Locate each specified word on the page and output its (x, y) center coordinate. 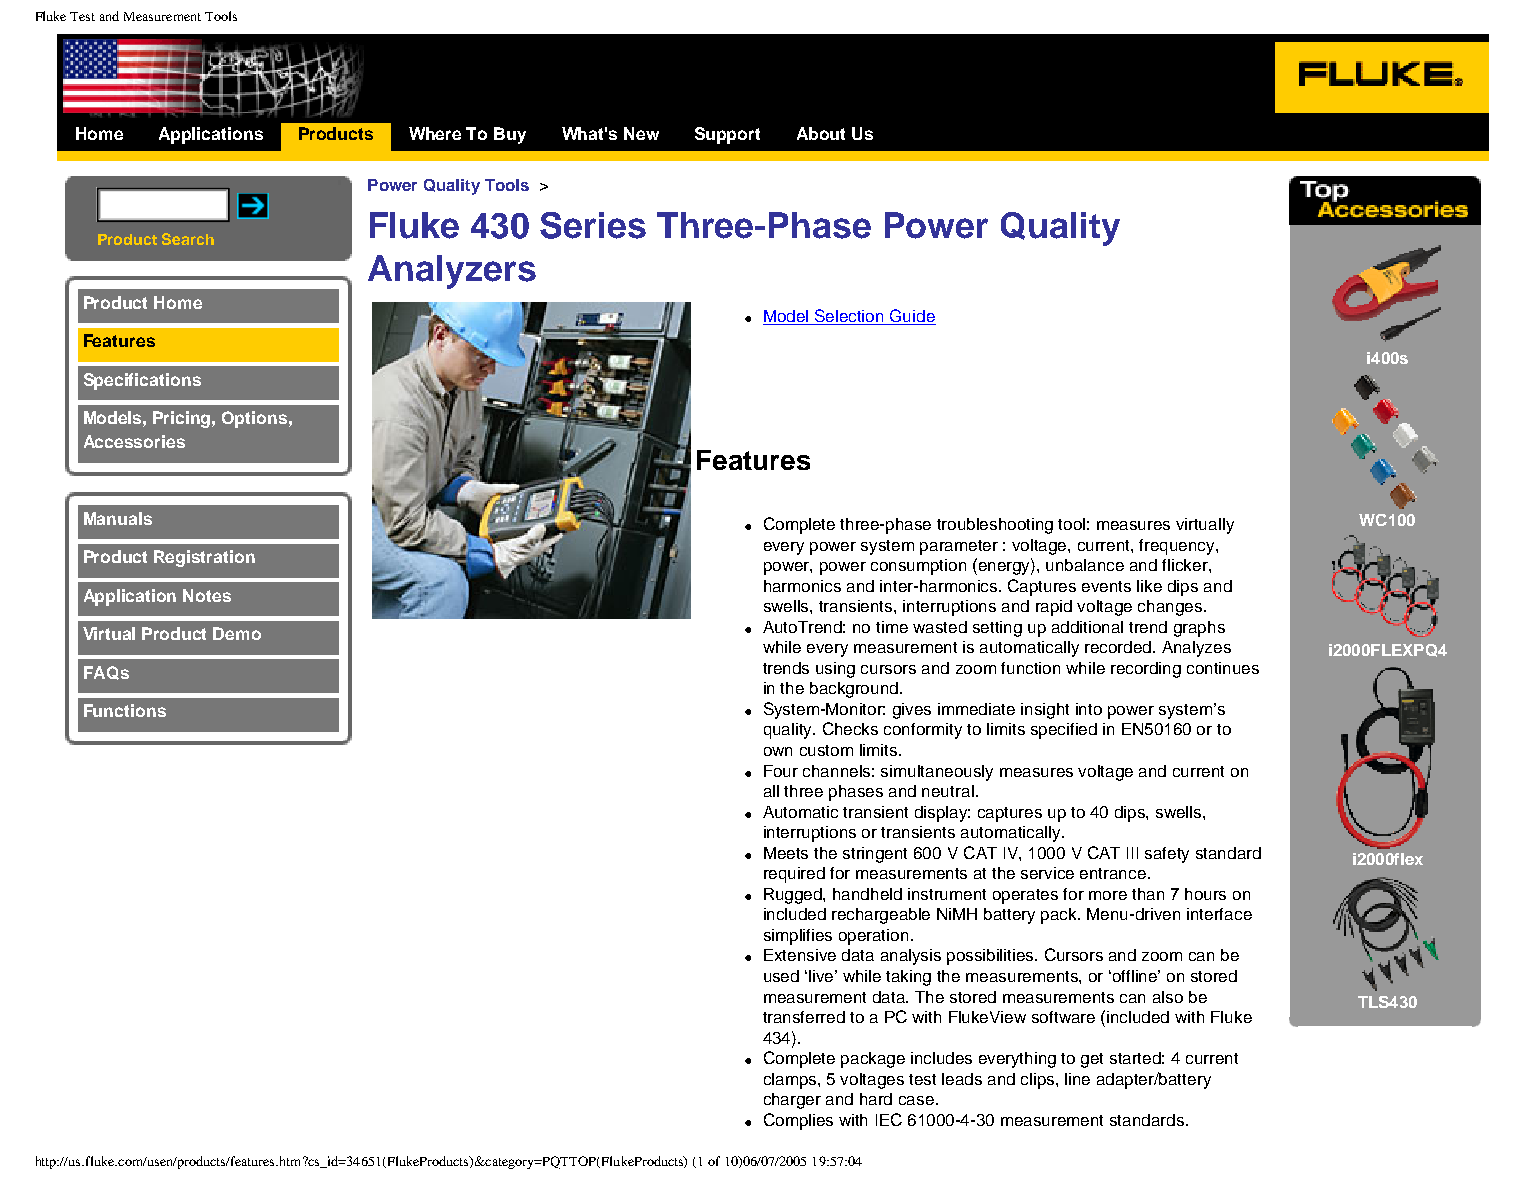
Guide (912, 317)
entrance (1114, 873)
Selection (850, 317)
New (641, 133)
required (794, 875)
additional (1087, 627)
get (1092, 1060)
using (835, 670)
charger (792, 1101)
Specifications (142, 381)
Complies (798, 1121)
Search (188, 239)
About (821, 133)
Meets (786, 853)
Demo (237, 633)
